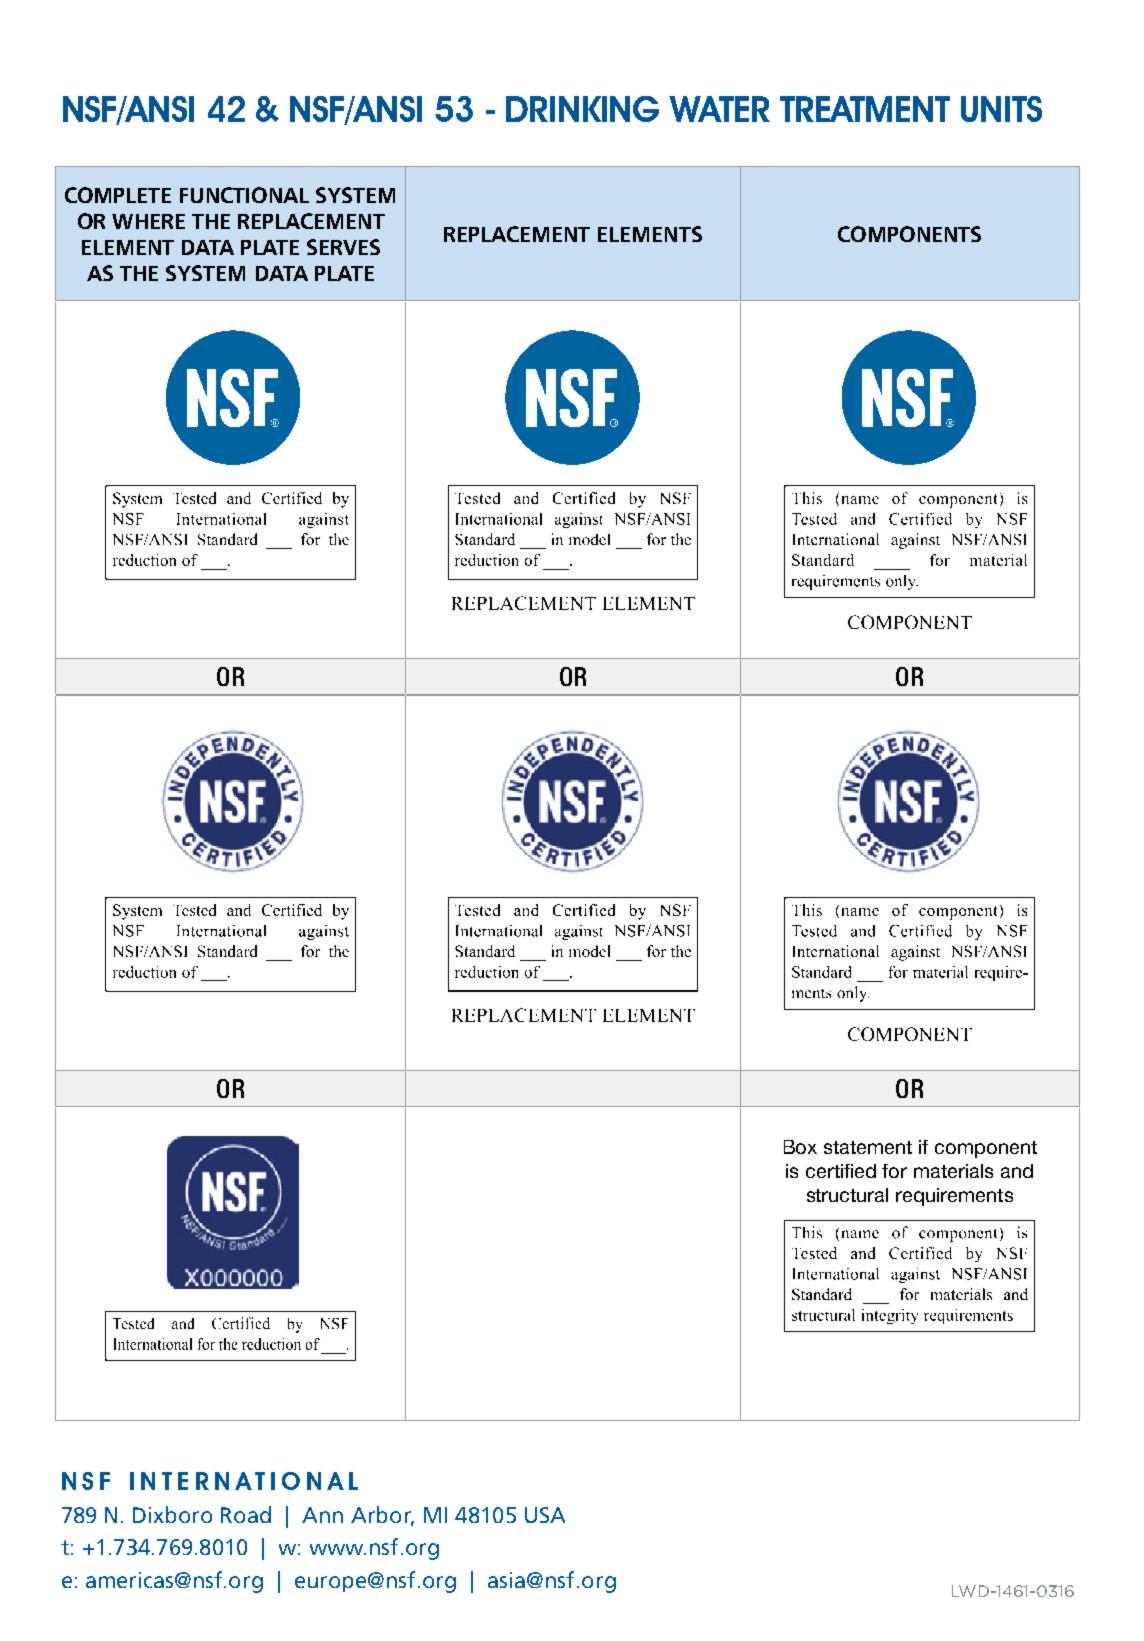 This document has height=1641, width=1144. Describe the element at coordinates (244, 195) in the document. I see `FUNCTIONAL` at that location.
